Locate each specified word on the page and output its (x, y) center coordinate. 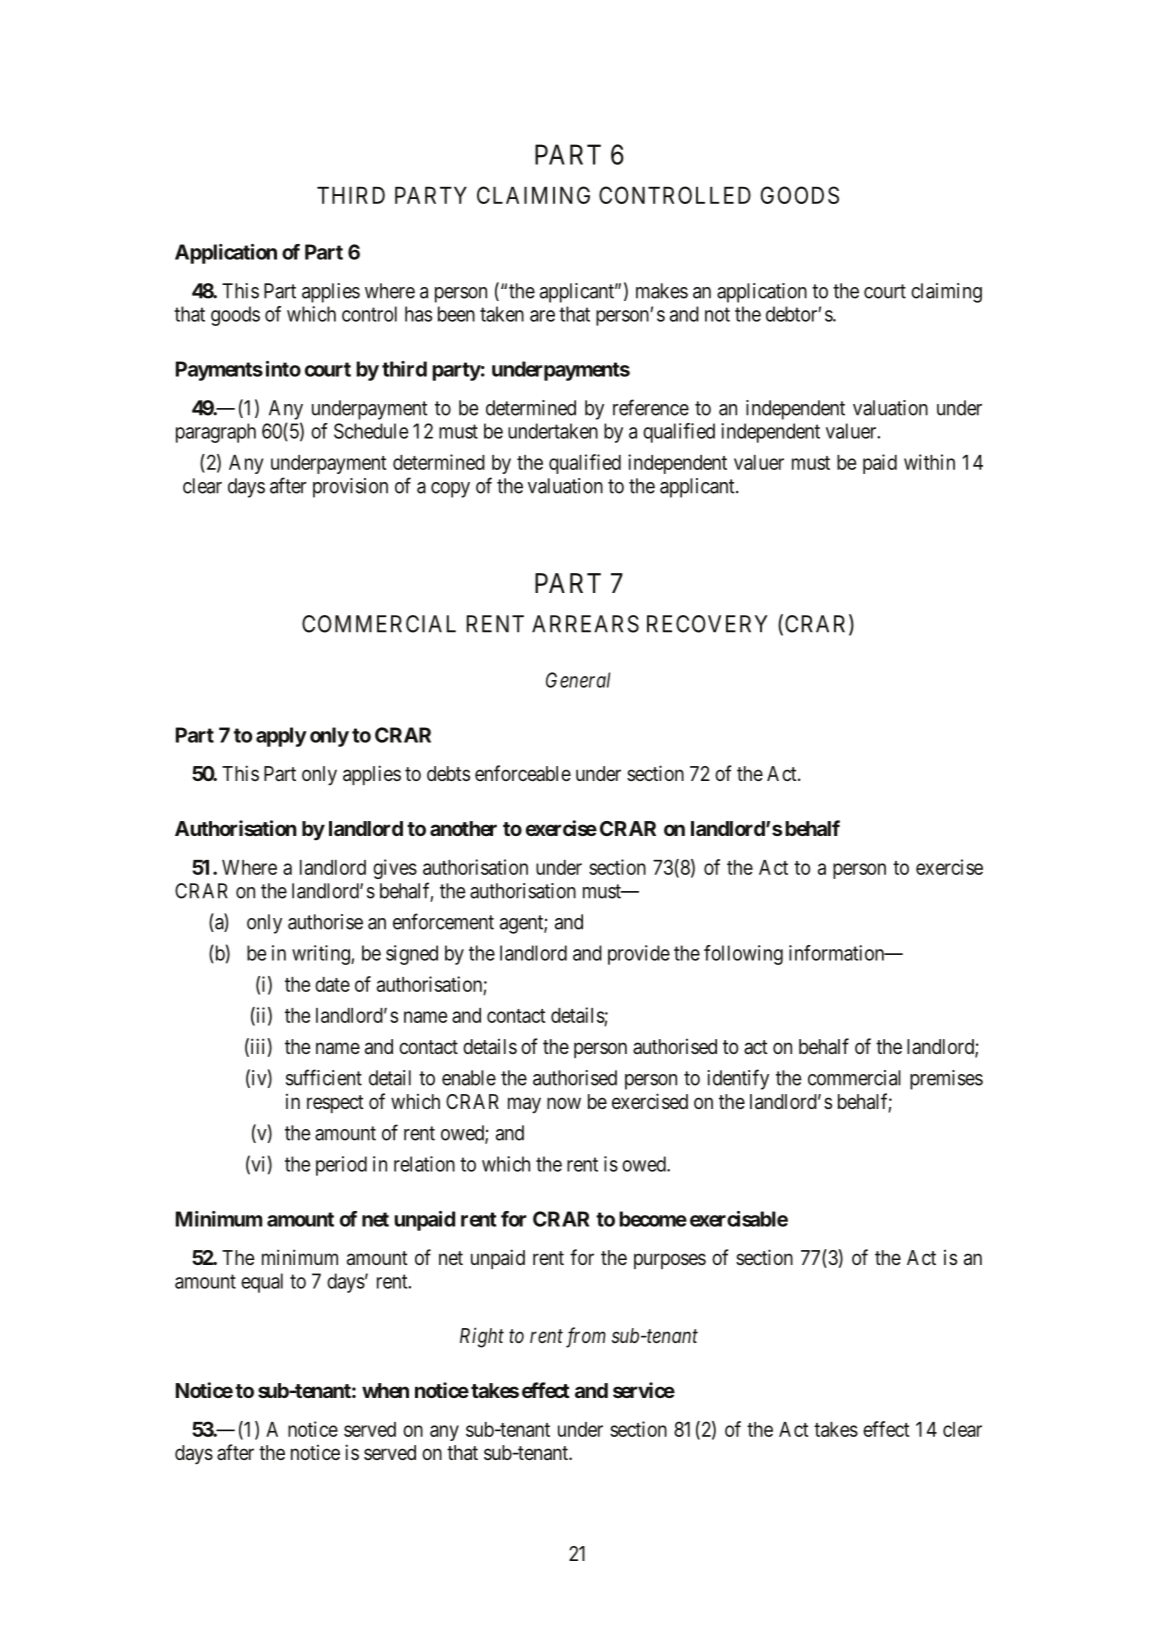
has (418, 314)
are (542, 316)
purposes (670, 1261)
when (385, 1390)
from (586, 1337)
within (929, 462)
